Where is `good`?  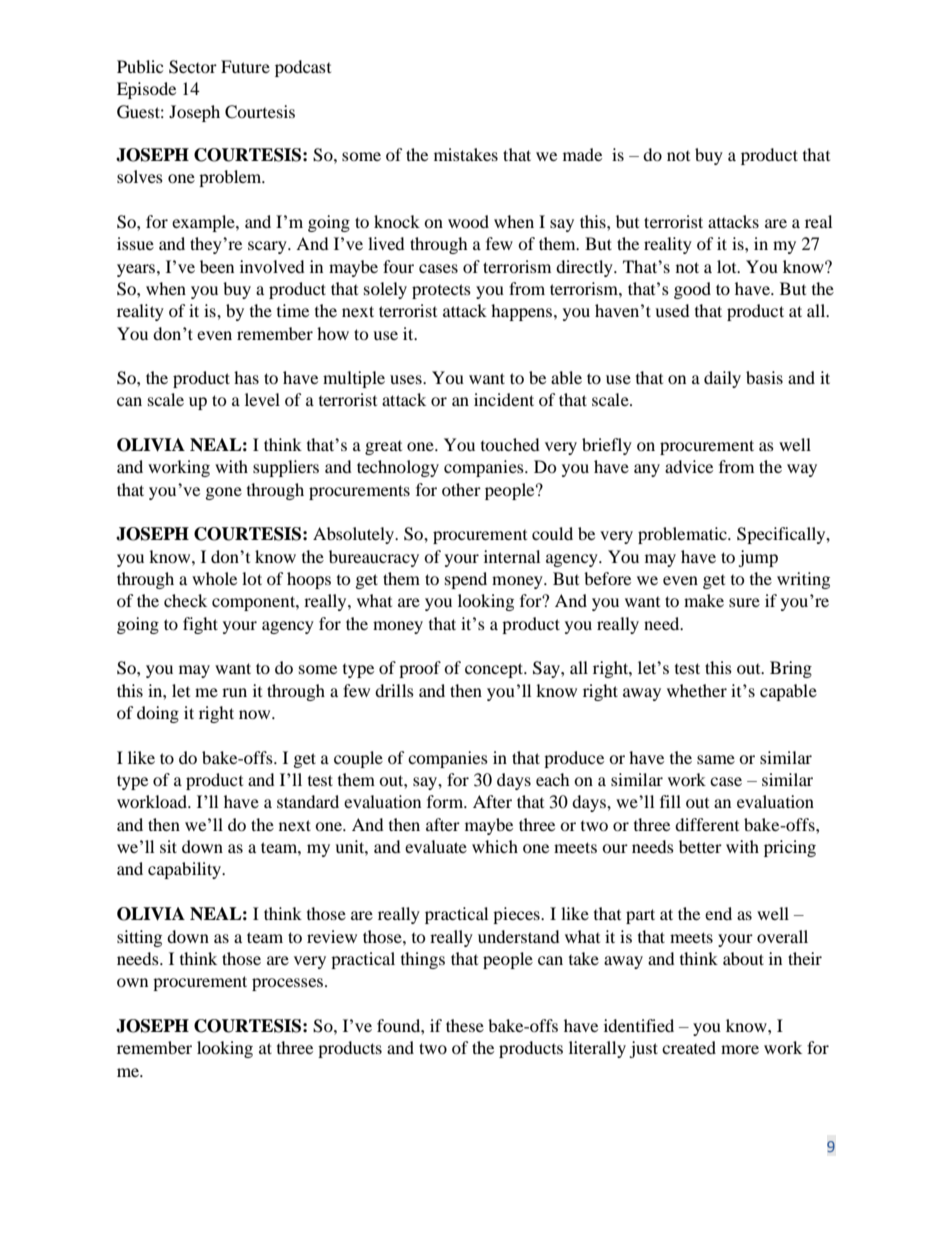 good is located at coordinates (692, 290).
